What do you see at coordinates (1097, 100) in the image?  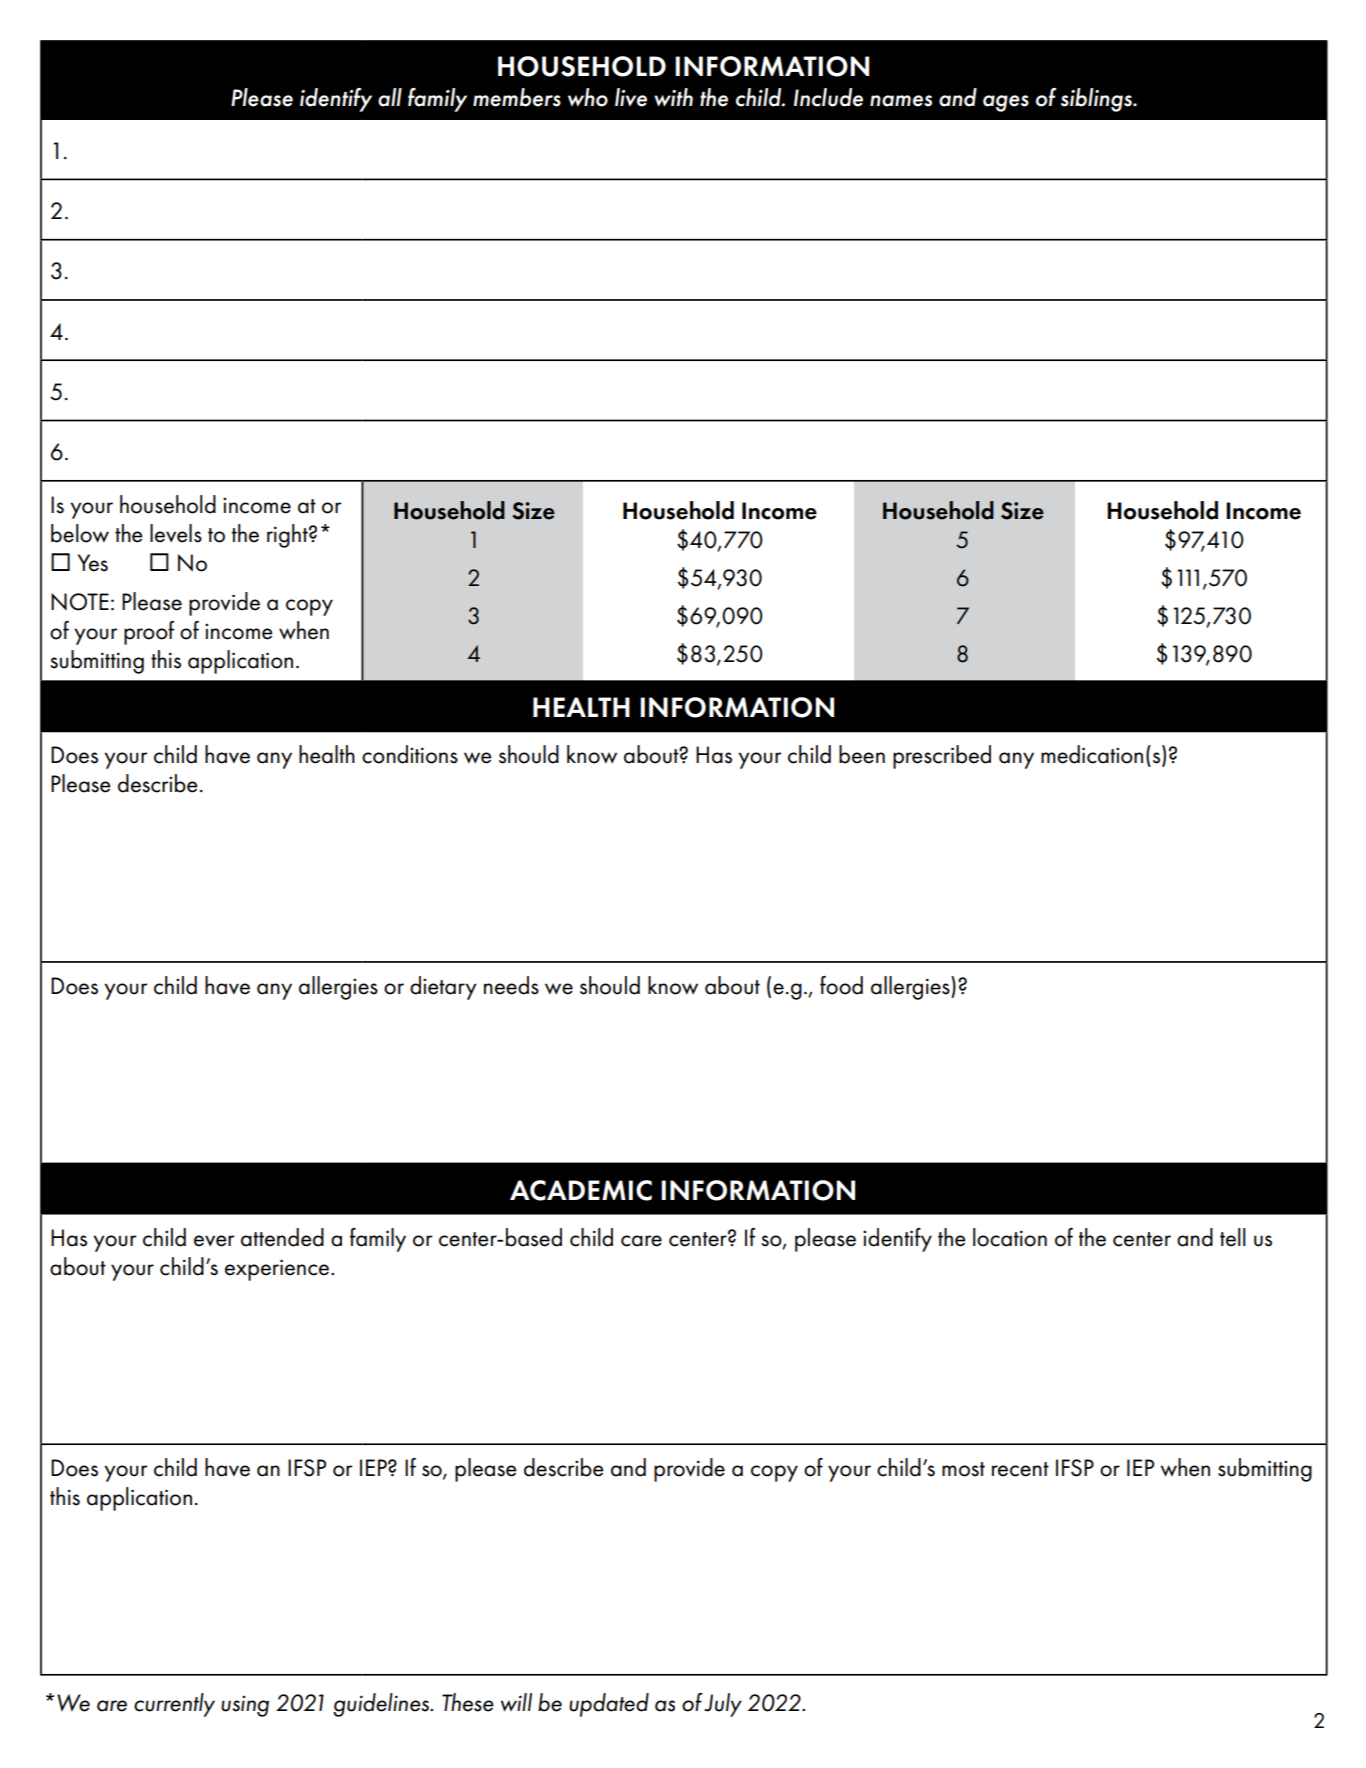 I see `siblings` at bounding box center [1097, 100].
